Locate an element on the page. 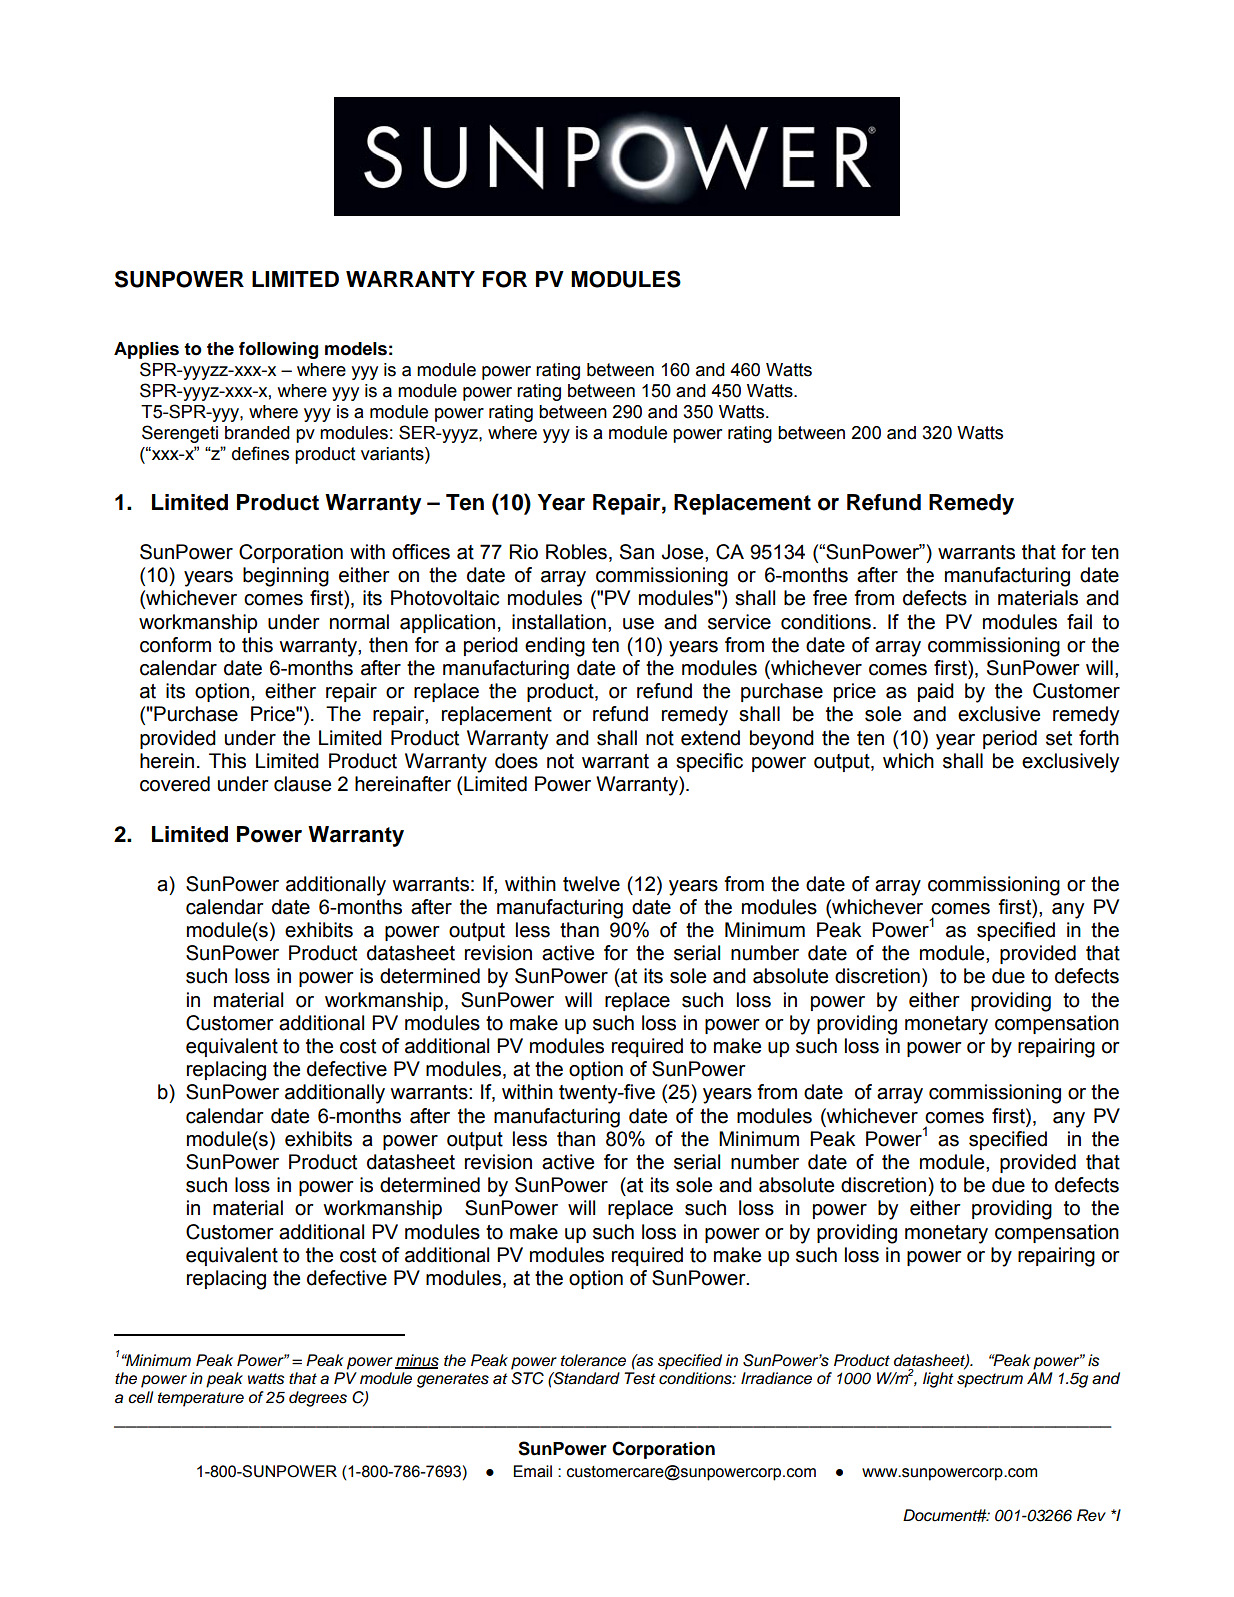  temperature is located at coordinates (201, 1399).
